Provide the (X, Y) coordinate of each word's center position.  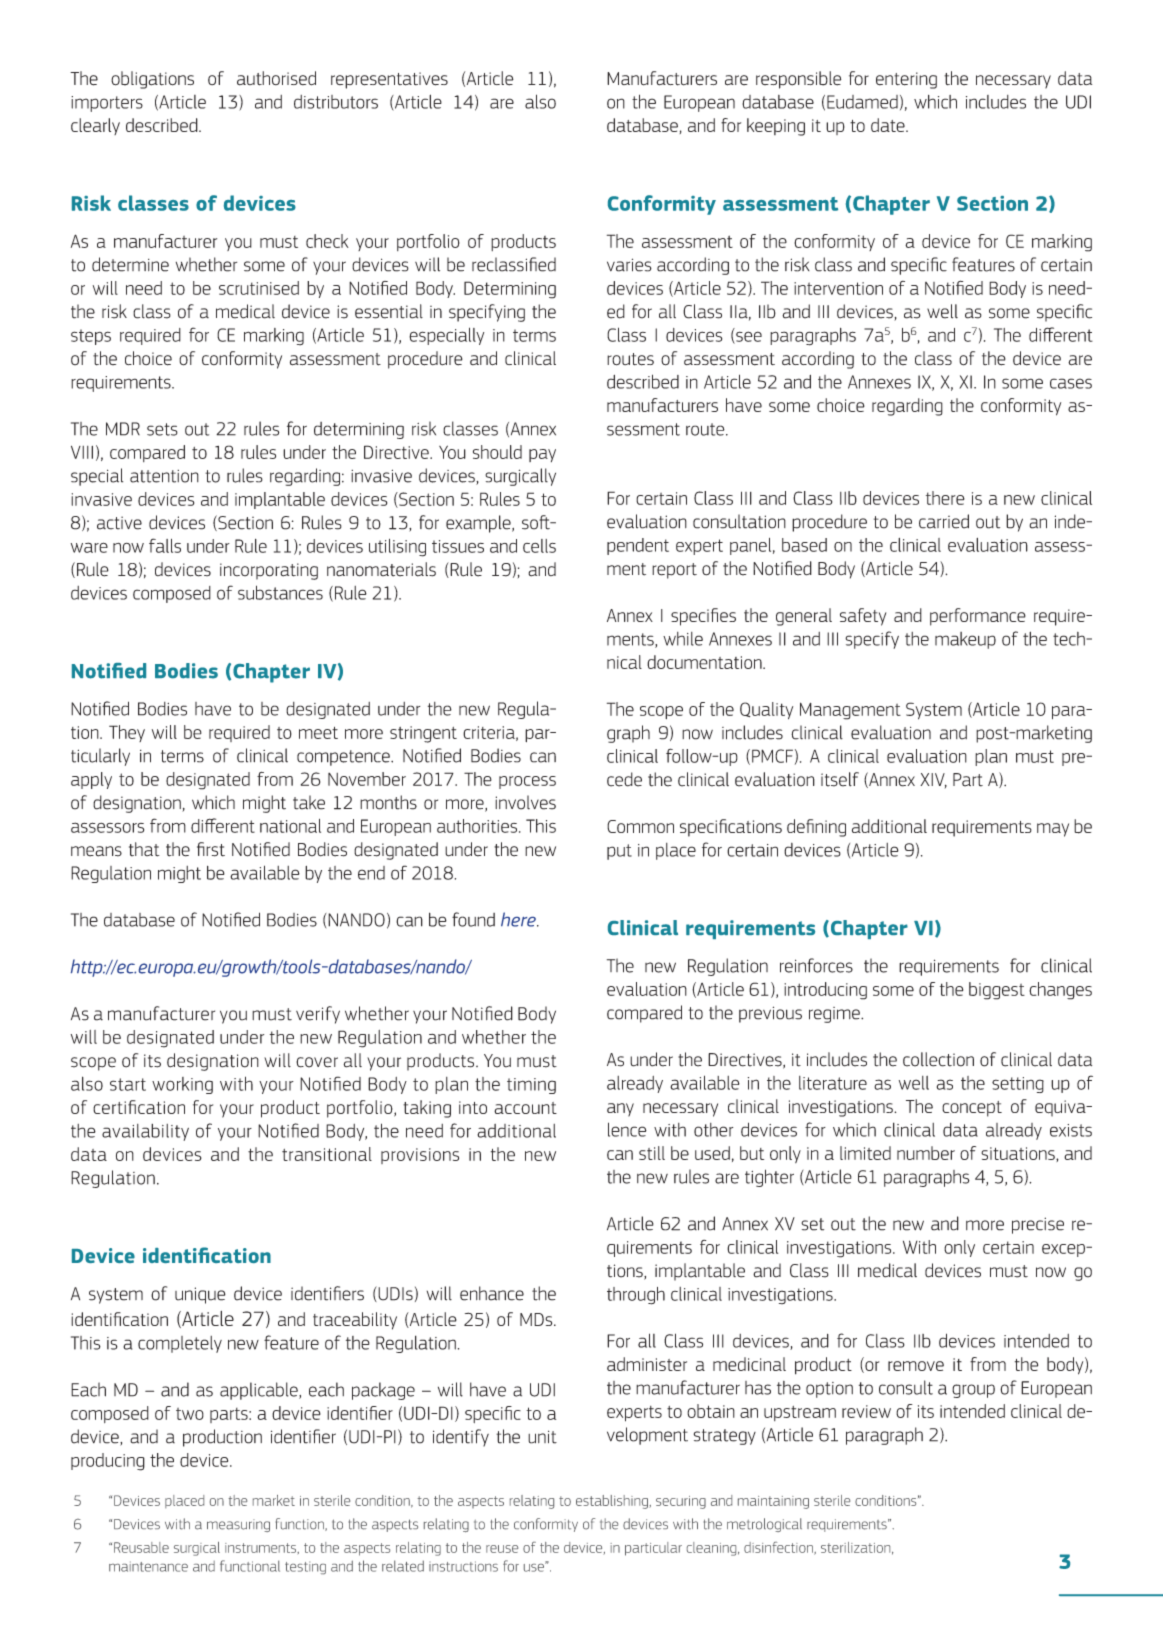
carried (944, 521)
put (619, 852)
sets (162, 429)
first (211, 849)
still (652, 1153)
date (889, 125)
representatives (389, 80)
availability (145, 1132)
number (926, 1153)
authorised (276, 78)
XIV (933, 780)
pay (542, 455)
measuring (238, 1525)
